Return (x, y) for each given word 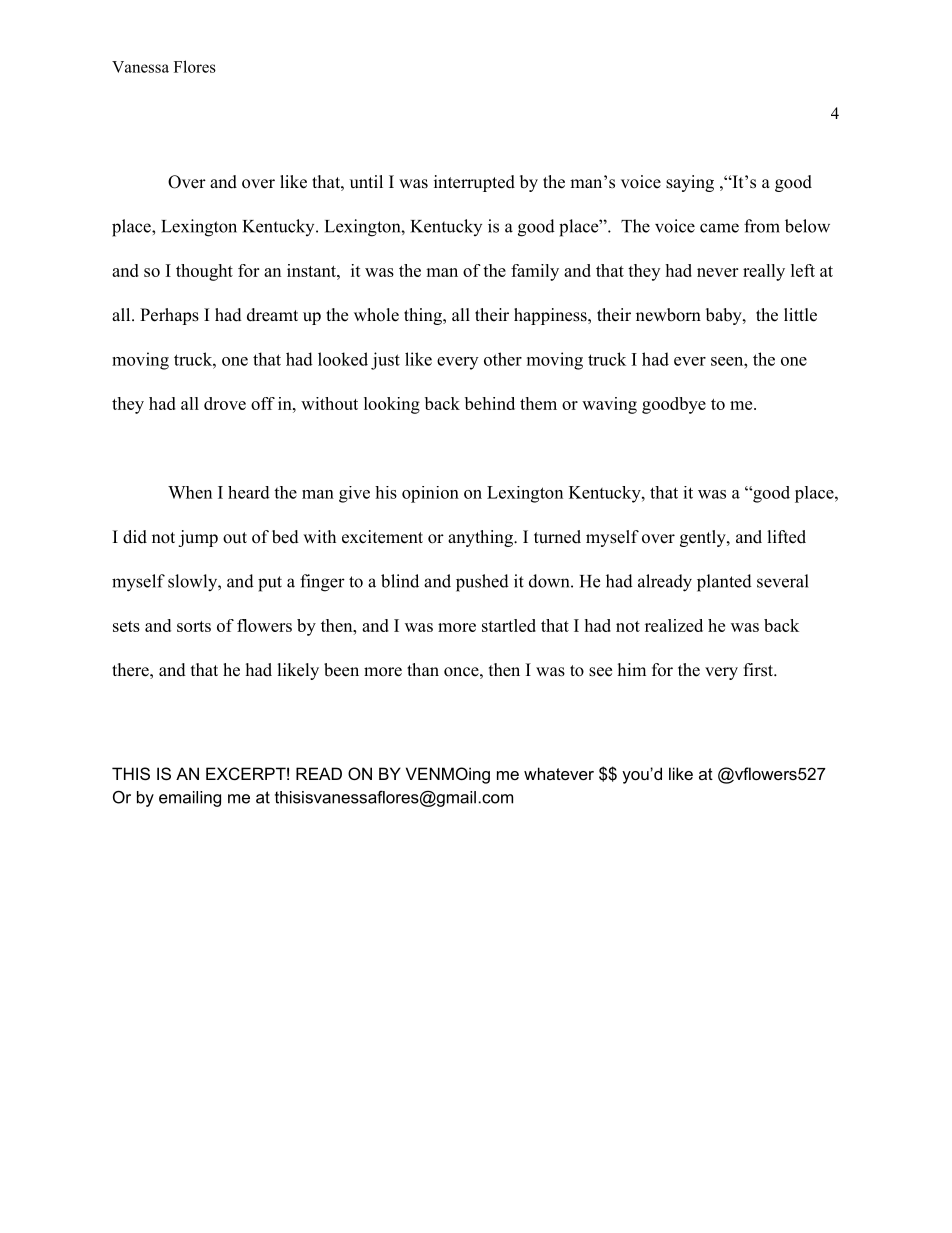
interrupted (474, 183)
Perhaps (169, 316)
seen (728, 361)
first (759, 670)
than (423, 669)
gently (704, 538)
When (190, 492)
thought (204, 272)
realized (674, 625)
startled (509, 625)
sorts (194, 626)
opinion (430, 494)
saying (690, 183)
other (503, 359)
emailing (190, 799)
